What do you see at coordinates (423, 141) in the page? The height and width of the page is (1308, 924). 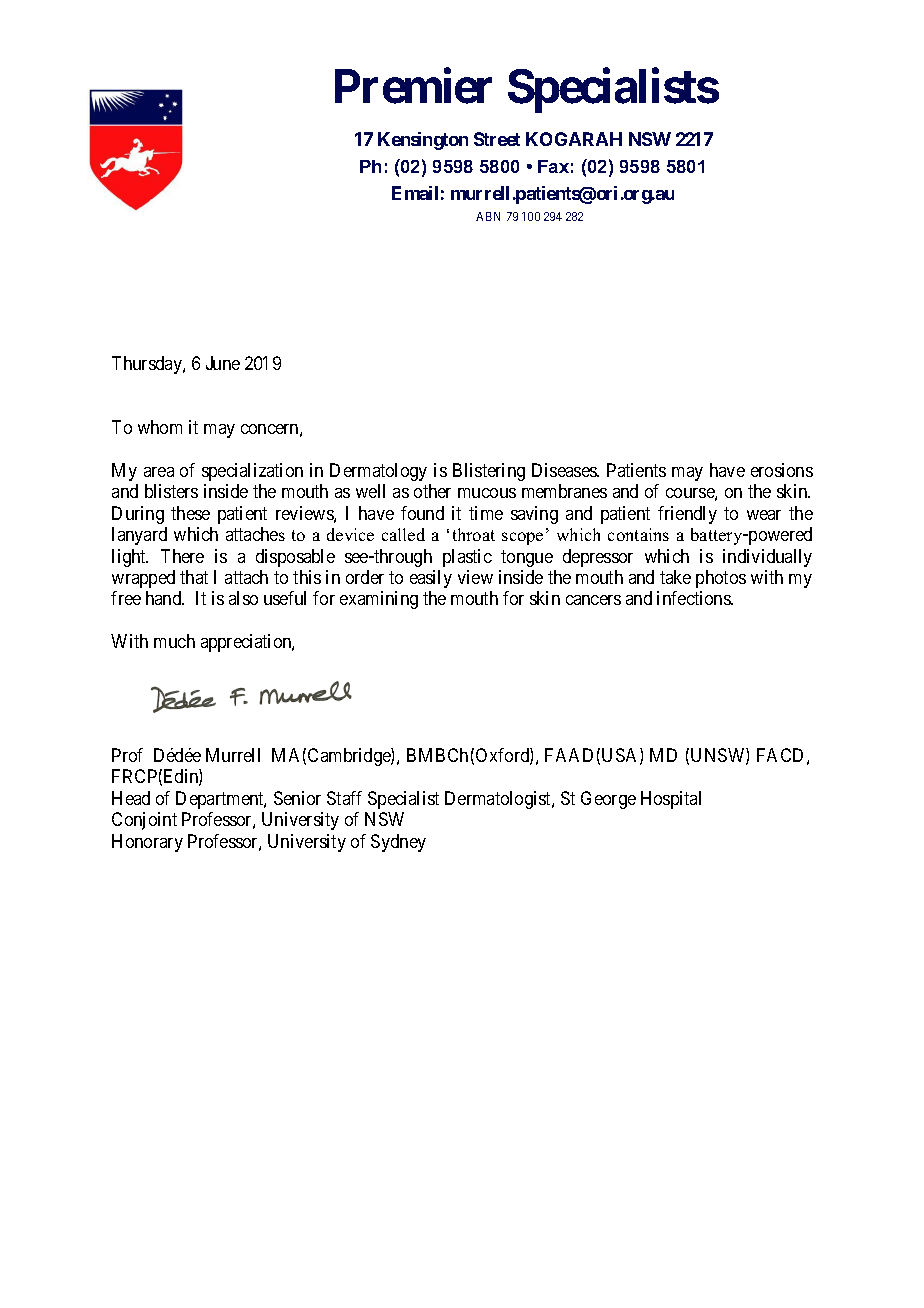 I see `Kensington` at bounding box center [423, 141].
